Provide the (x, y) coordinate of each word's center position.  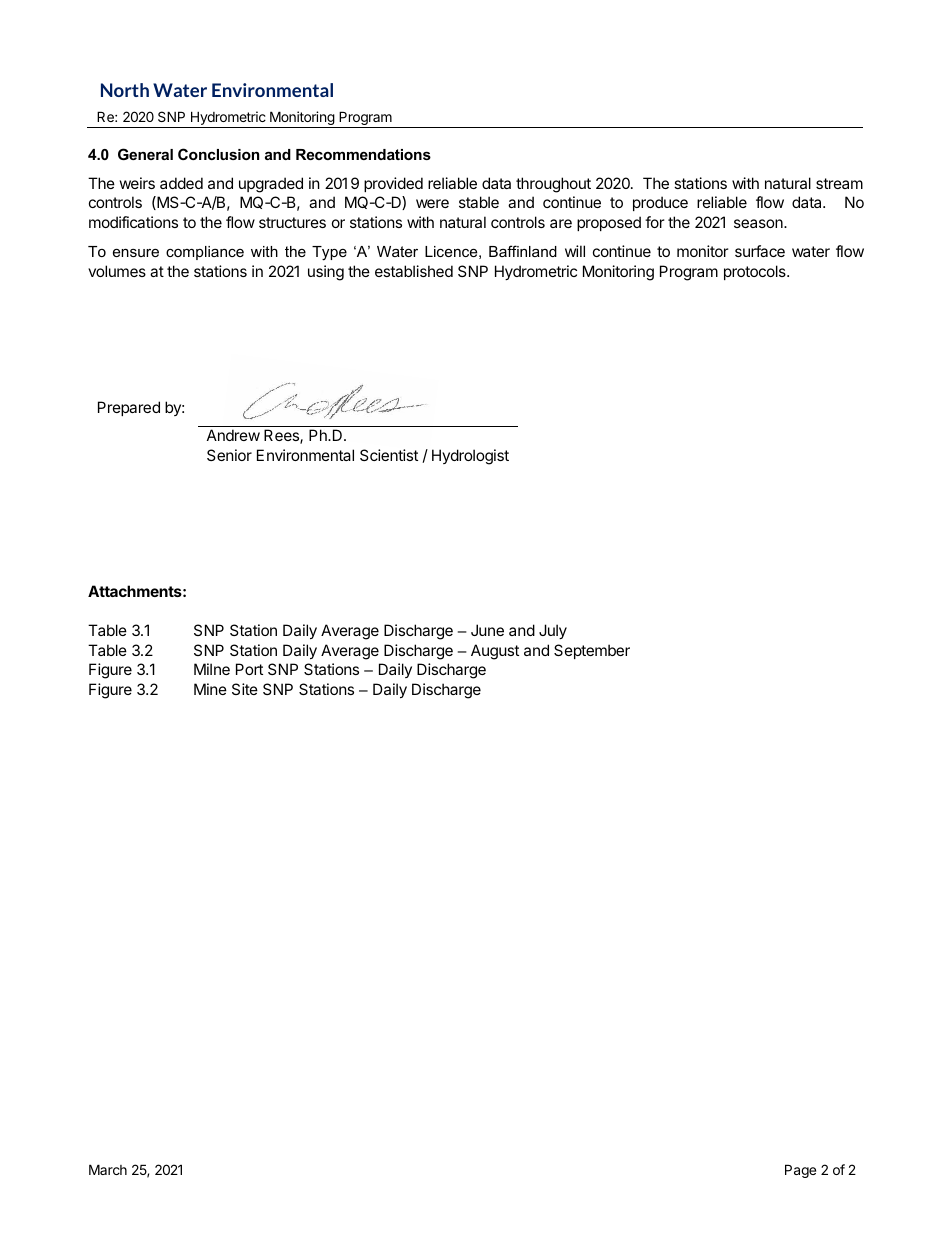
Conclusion (218, 154)
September (592, 651)
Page (800, 1171)
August (495, 652)
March (108, 1169)
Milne (212, 669)
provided (393, 184)
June (487, 630)
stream (839, 183)
